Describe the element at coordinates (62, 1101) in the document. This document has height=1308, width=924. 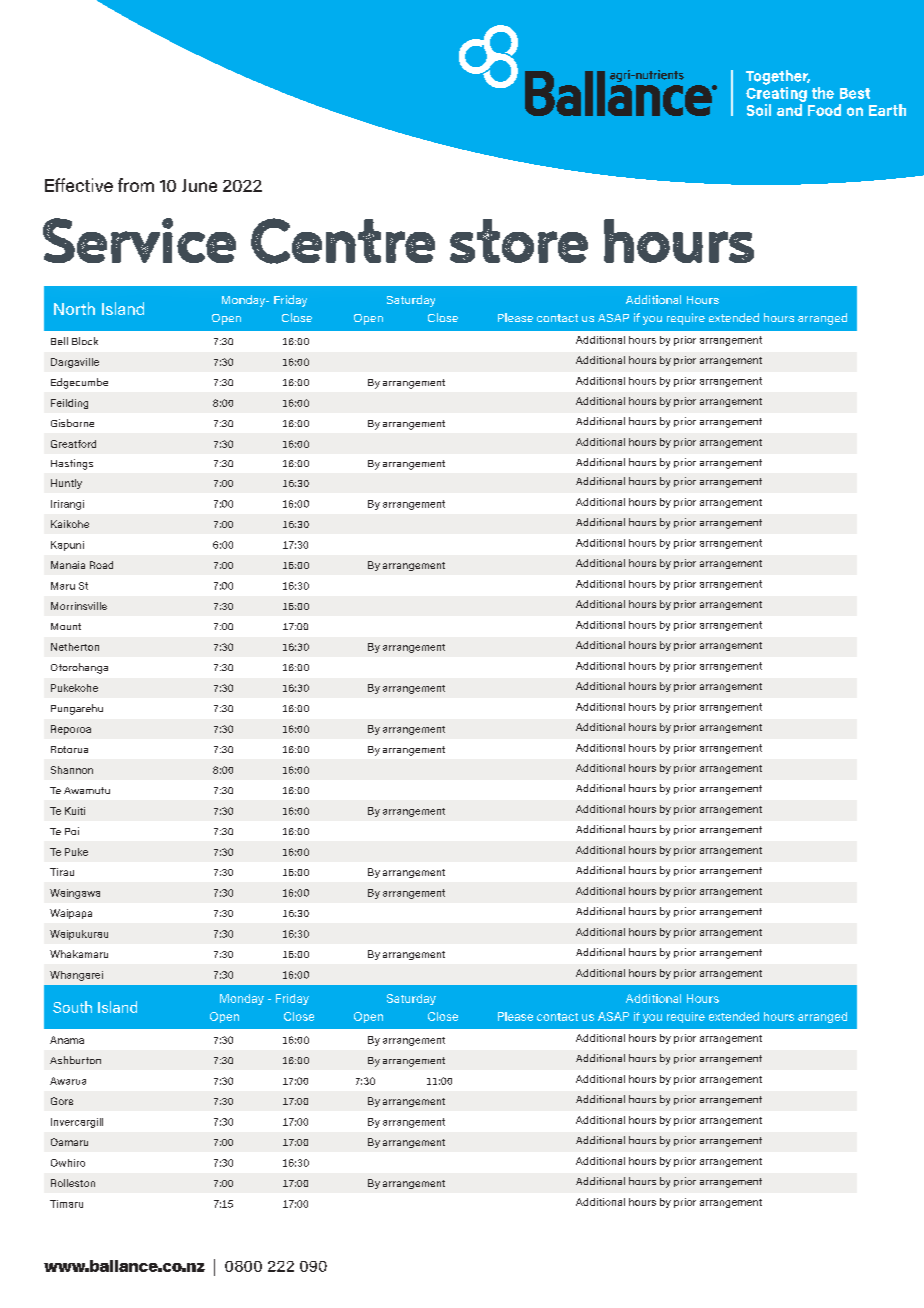
I see `Gore` at that location.
